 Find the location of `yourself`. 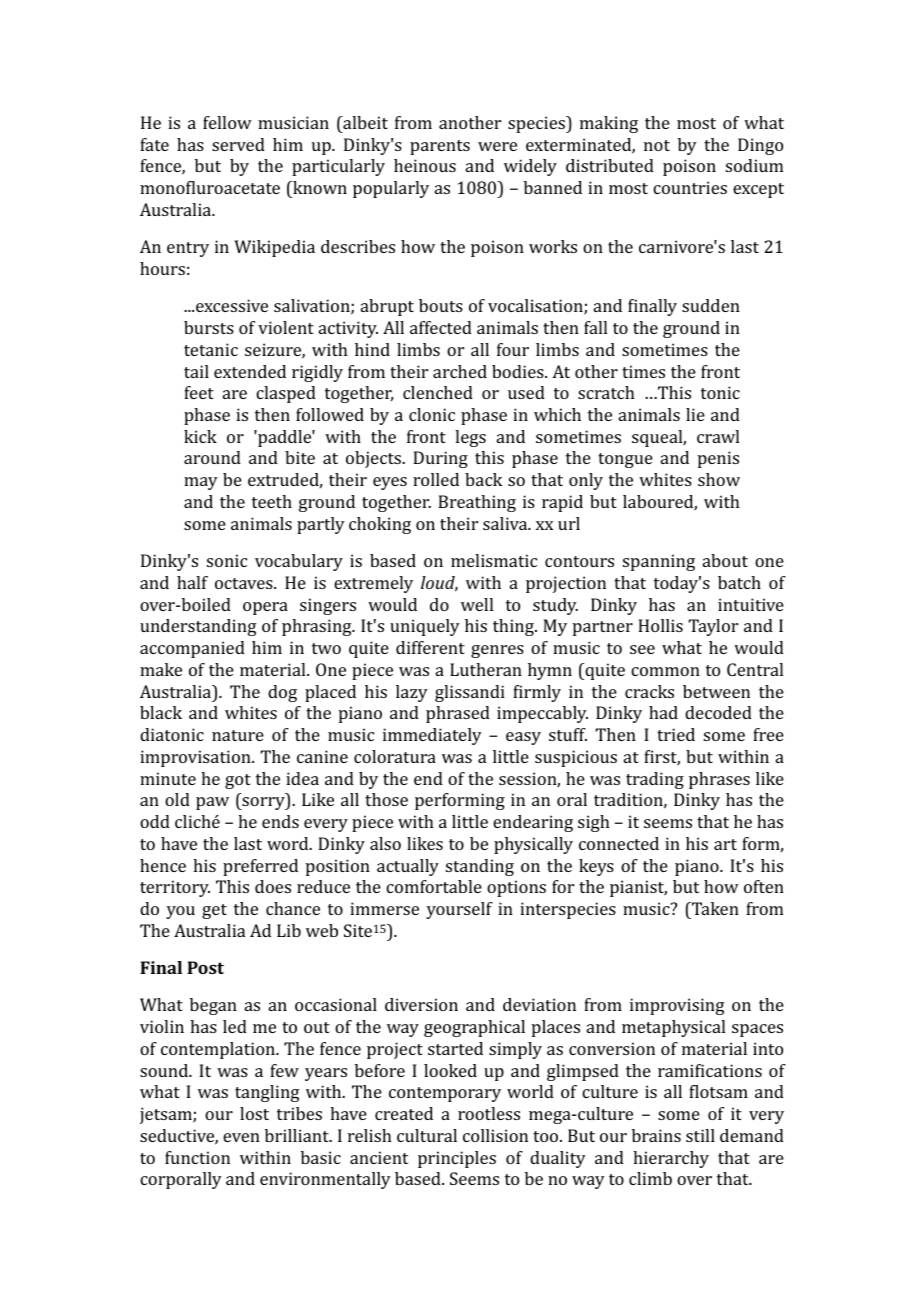

yourself is located at coordinates (459, 910).
